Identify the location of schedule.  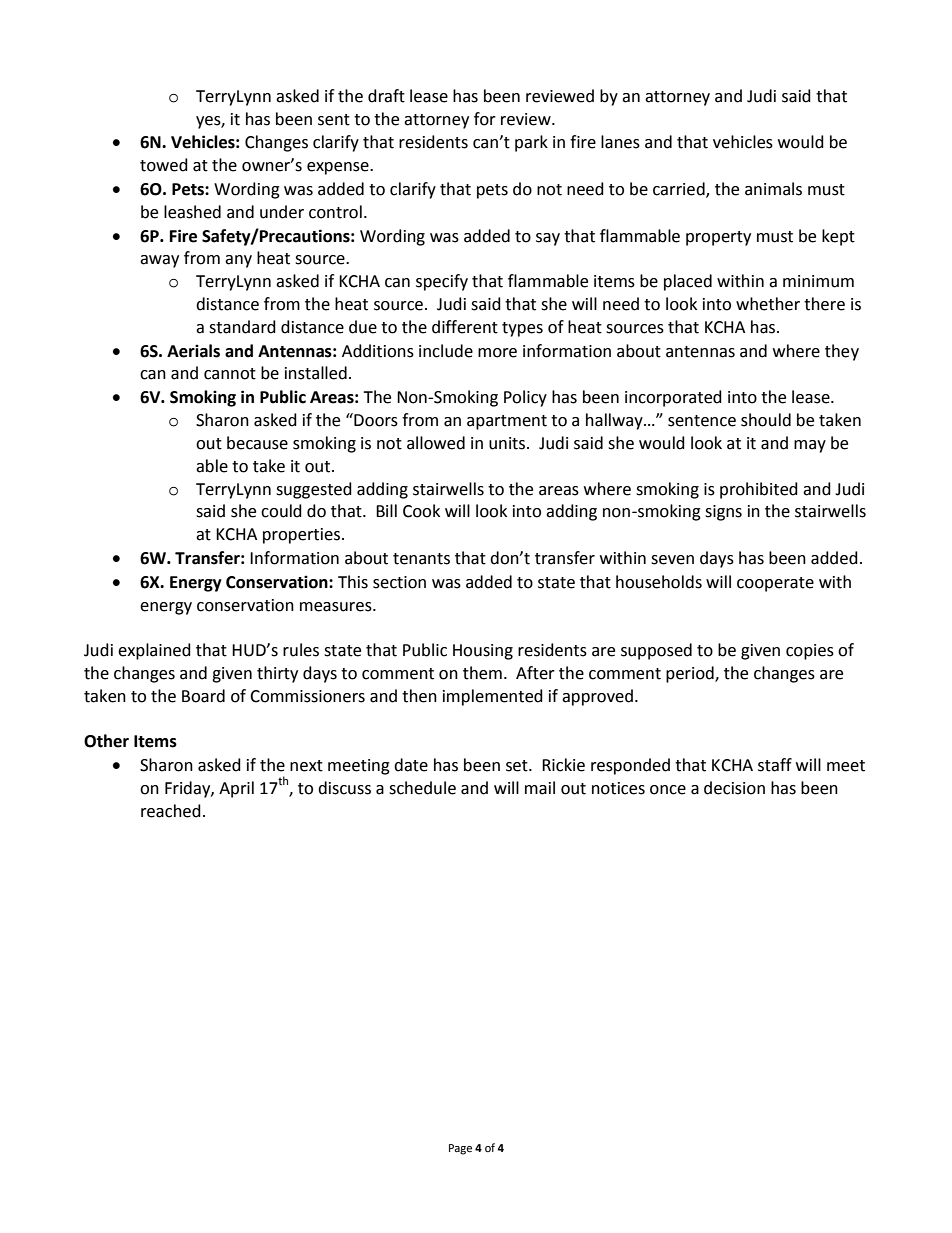
(422, 788).
